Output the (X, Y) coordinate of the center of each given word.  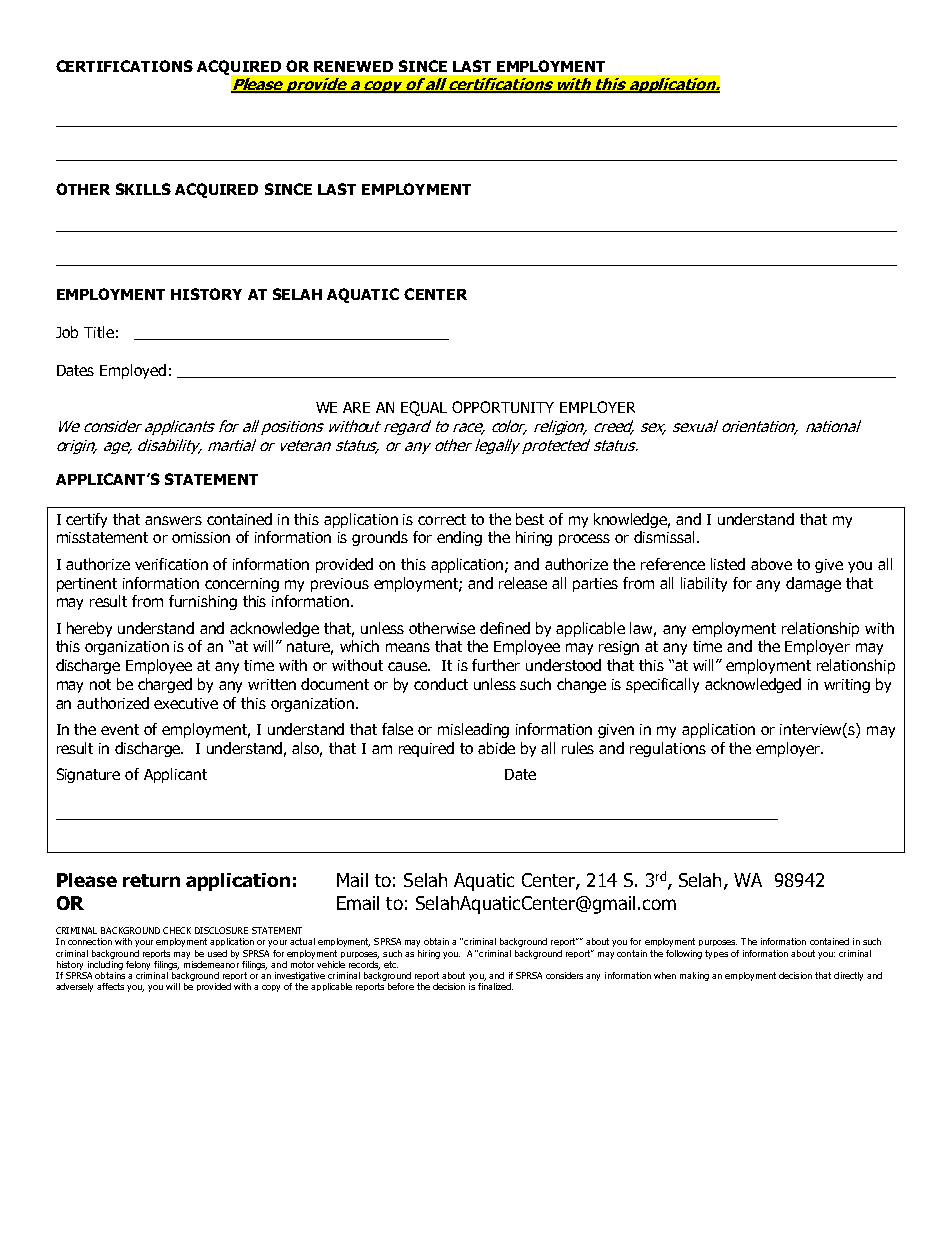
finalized (495, 986)
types (716, 954)
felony (138, 965)
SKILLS (143, 189)
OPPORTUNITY (503, 407)
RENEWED (353, 66)
